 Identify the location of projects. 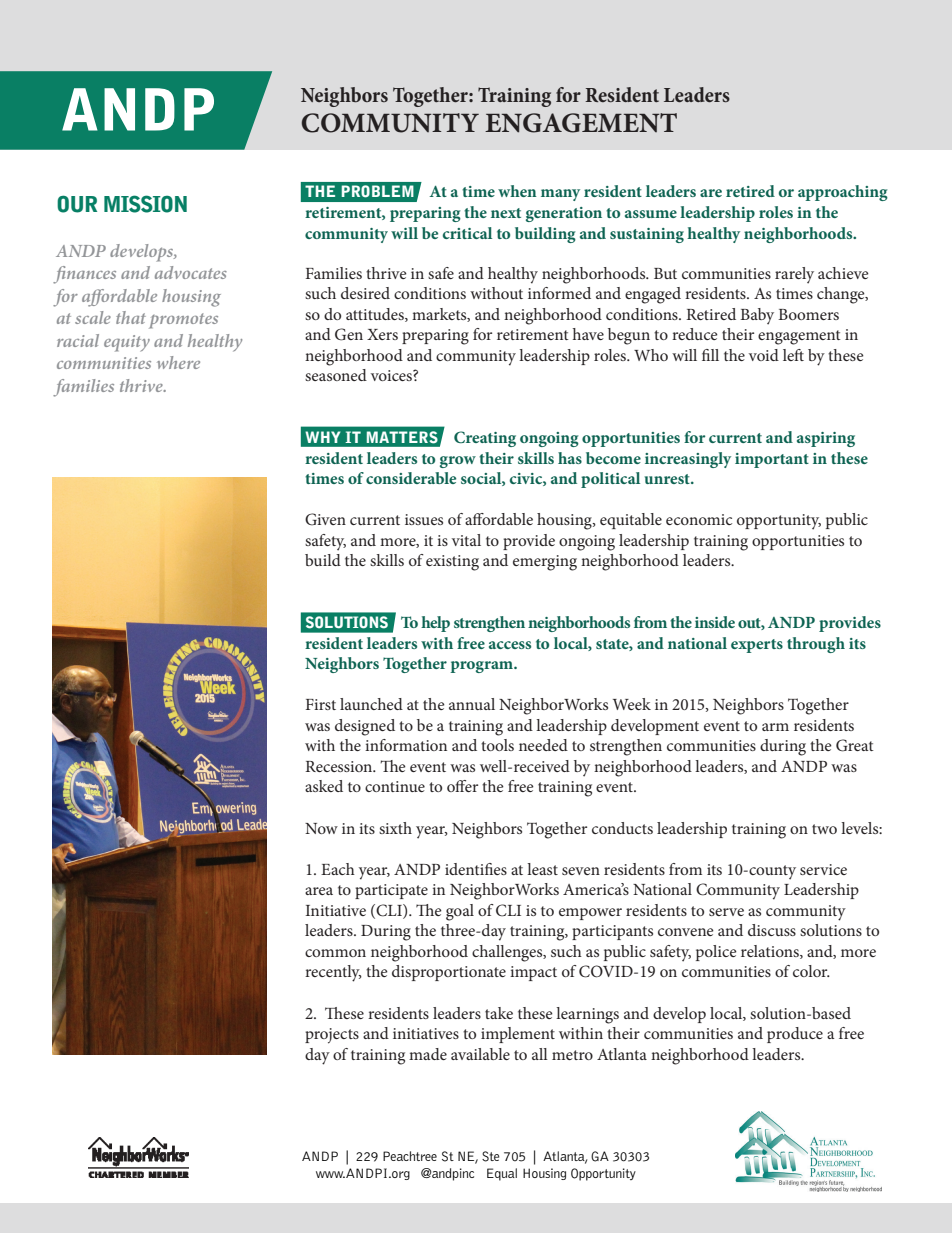
(332, 1036).
